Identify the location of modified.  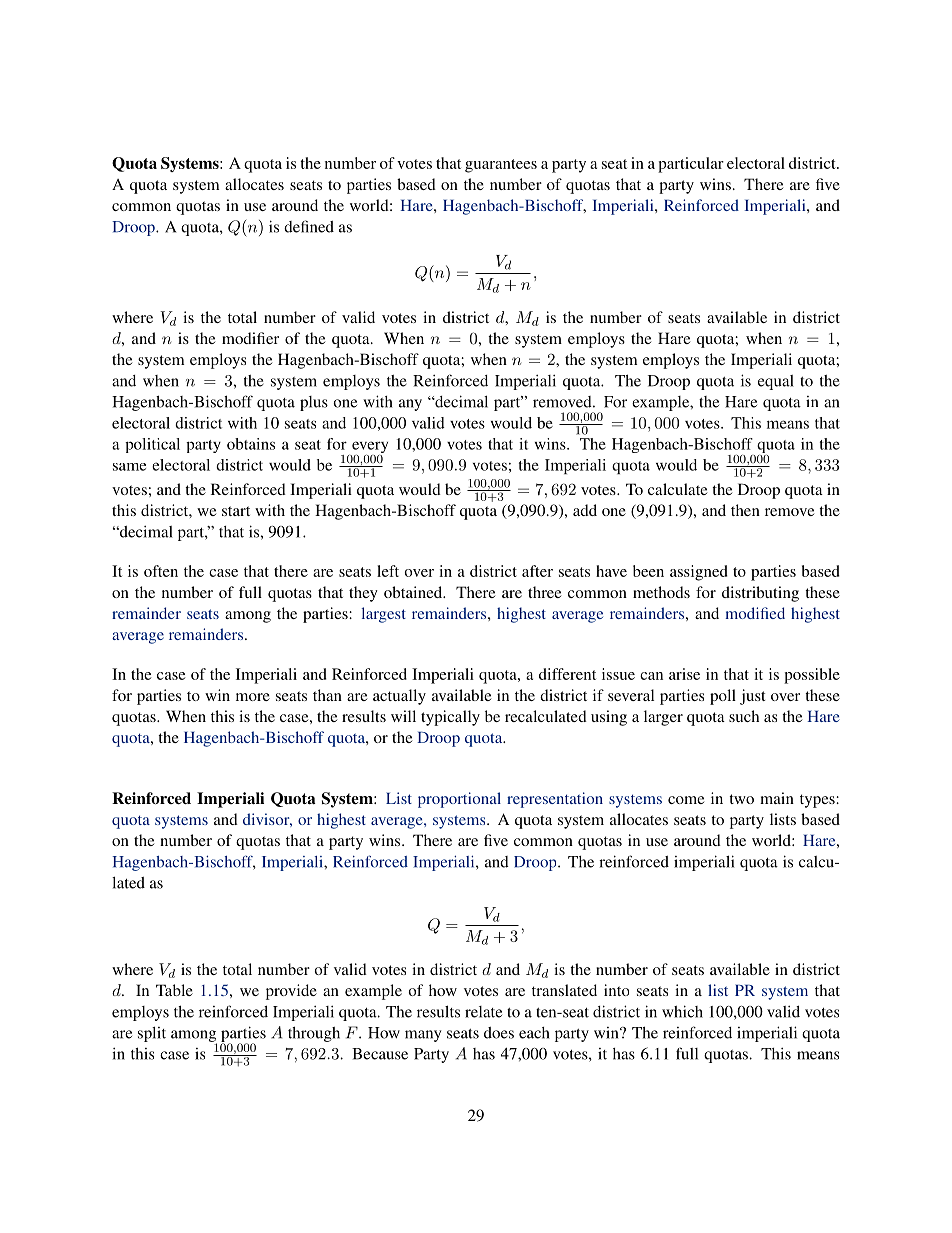
(755, 613).
